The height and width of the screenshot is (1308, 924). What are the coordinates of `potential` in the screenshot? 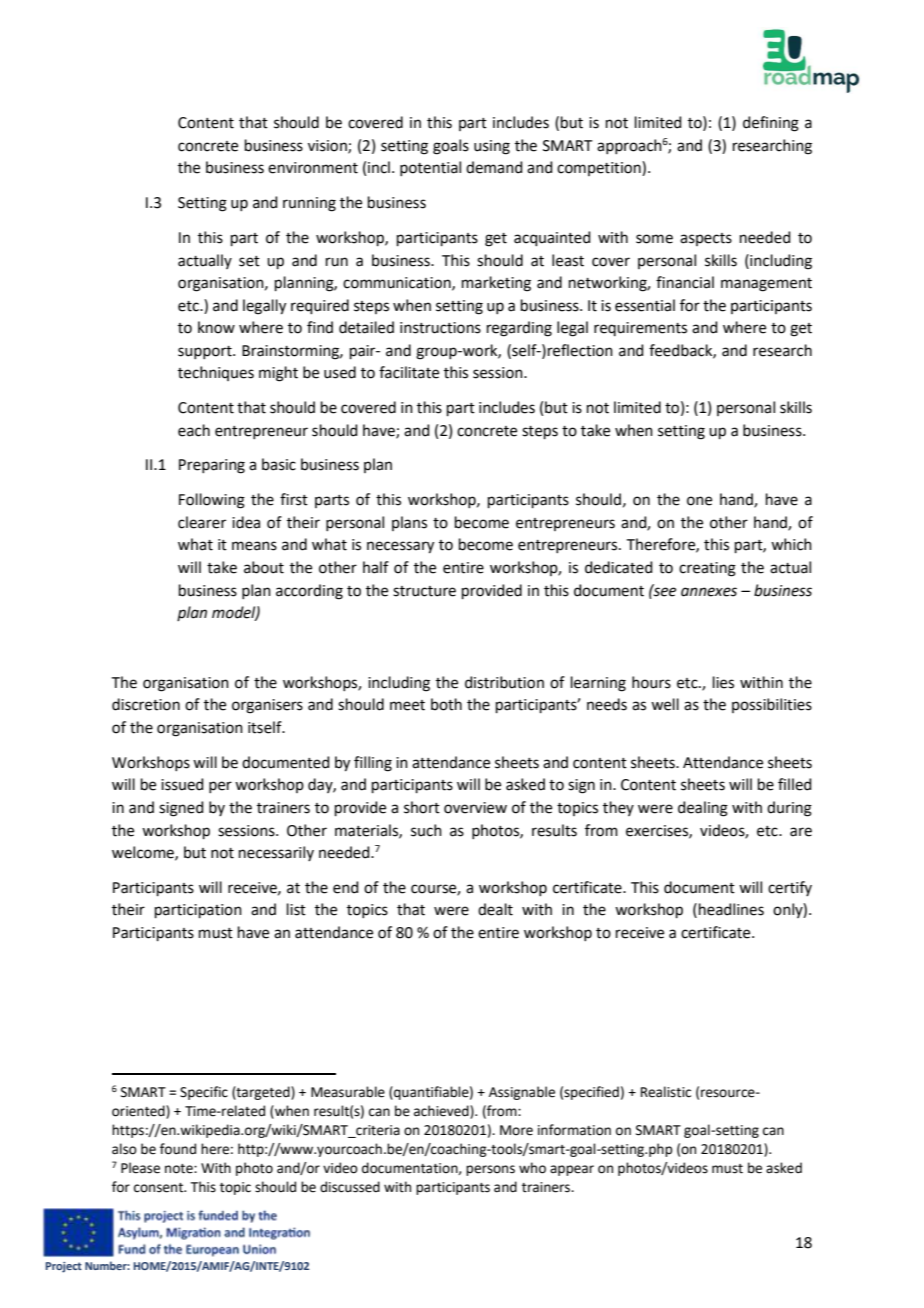 It's located at (430, 168).
